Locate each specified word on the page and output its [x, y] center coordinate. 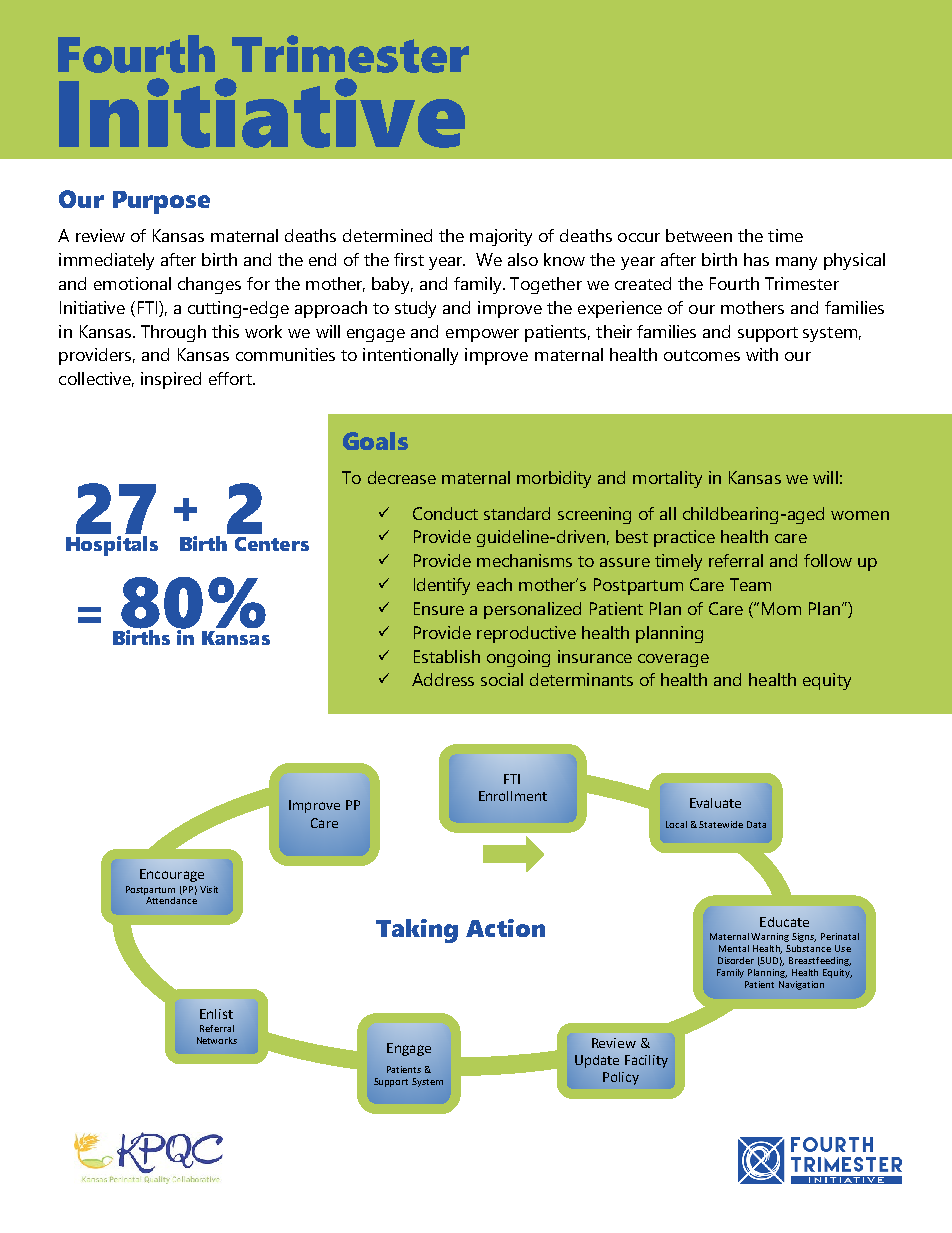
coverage [673, 660]
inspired [171, 380]
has [756, 259]
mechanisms [524, 560]
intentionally [410, 356]
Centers [272, 544]
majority [501, 237]
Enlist [216, 1014]
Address [443, 679]
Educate [784, 922]
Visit [209, 889]
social [502, 679]
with [762, 354]
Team [750, 584]
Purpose [161, 202]
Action [505, 928]
